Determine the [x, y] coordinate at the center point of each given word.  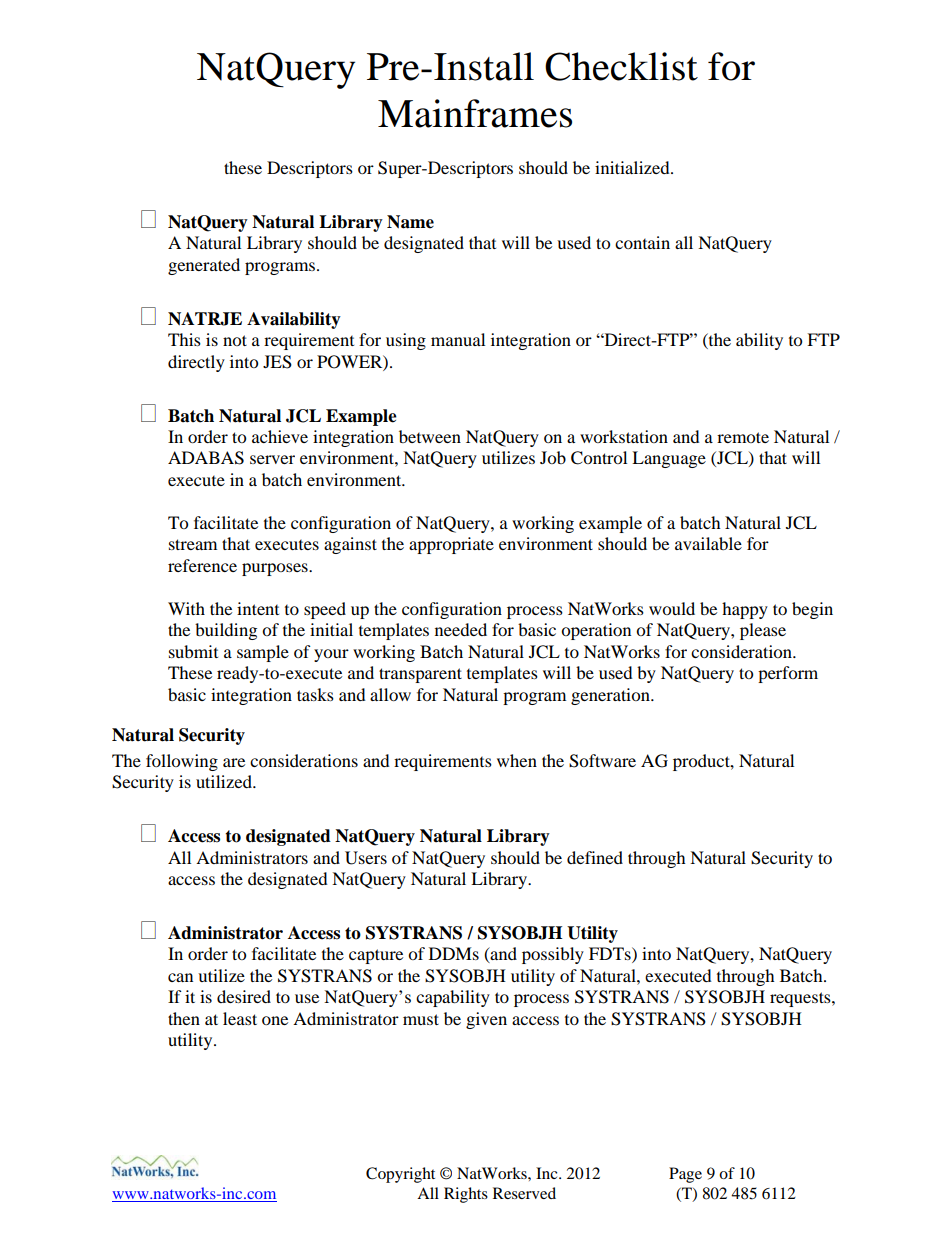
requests [801, 999]
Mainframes [475, 113]
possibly [553, 955]
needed [461, 629]
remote [743, 437]
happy [745, 610]
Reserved [524, 1193]
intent [258, 608]
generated [204, 266]
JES [277, 362]
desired [244, 996]
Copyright [400, 1175]
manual [458, 339]
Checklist [621, 66]
